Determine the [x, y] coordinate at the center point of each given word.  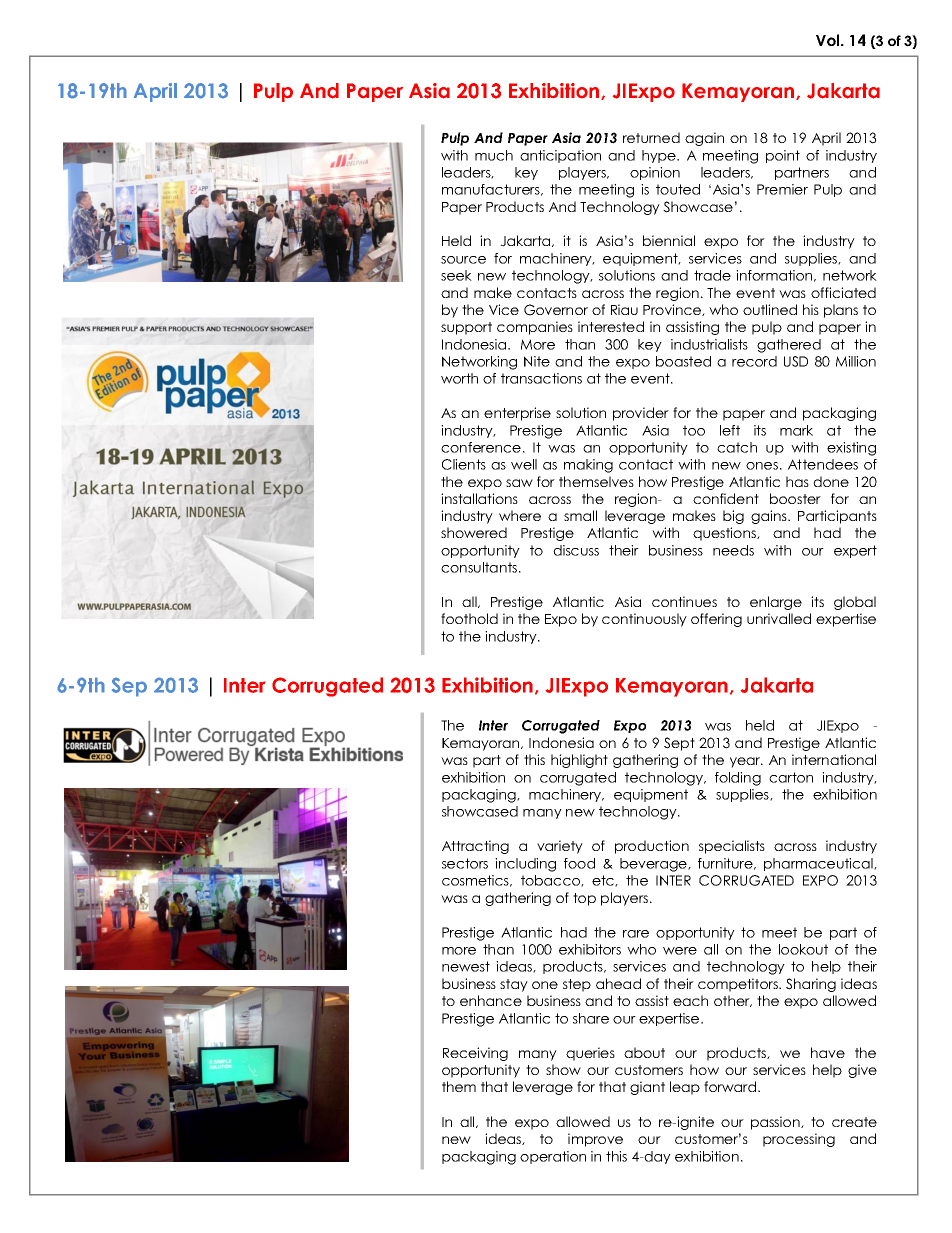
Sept [679, 744]
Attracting [475, 847]
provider [641, 414]
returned [651, 137]
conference [481, 447]
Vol [829, 40]
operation [553, 1157]
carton [791, 777]
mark [796, 430]
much [494, 155]
